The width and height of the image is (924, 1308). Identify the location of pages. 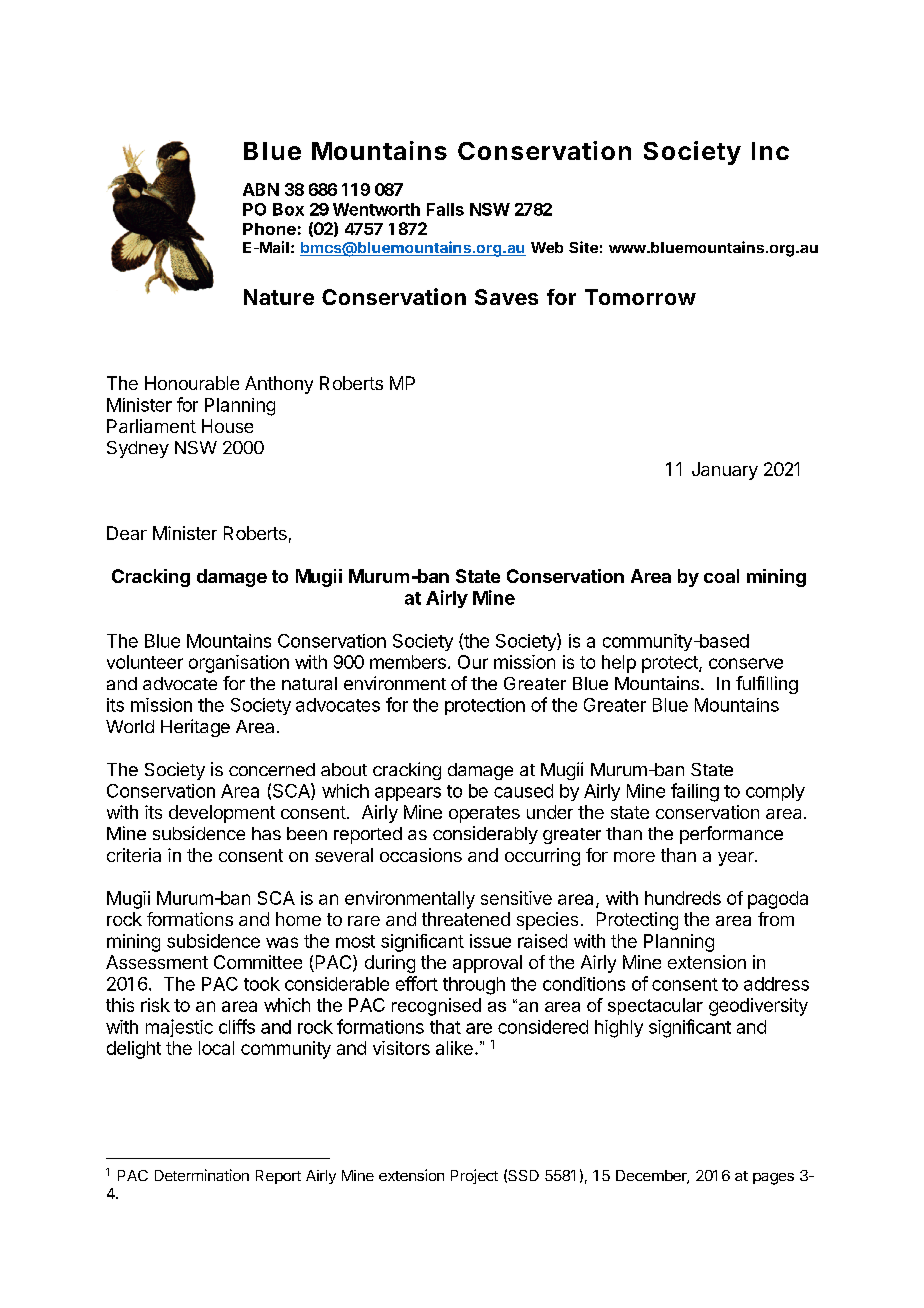
(773, 1179).
